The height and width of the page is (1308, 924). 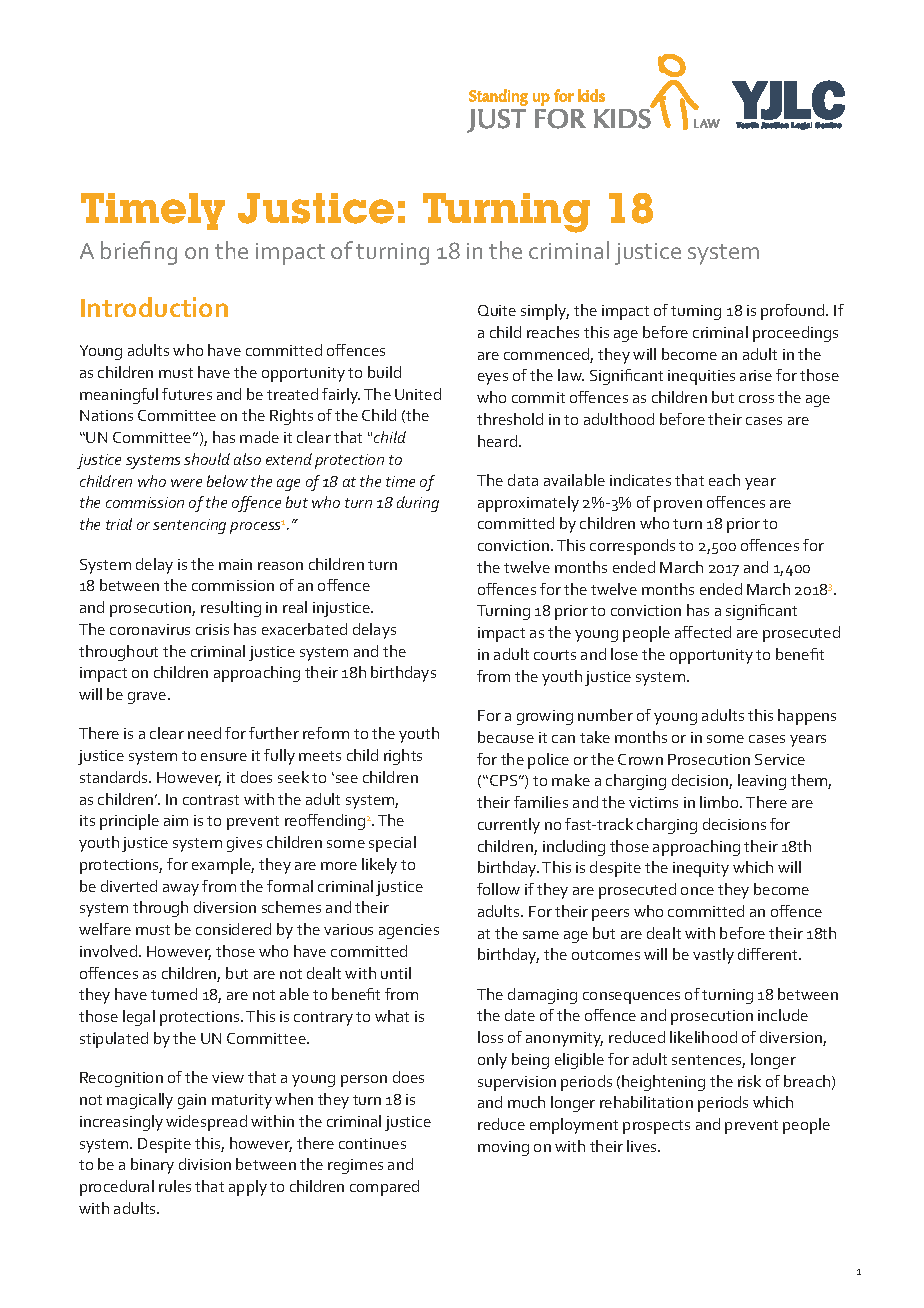 I want to click on during, so click(x=418, y=504).
